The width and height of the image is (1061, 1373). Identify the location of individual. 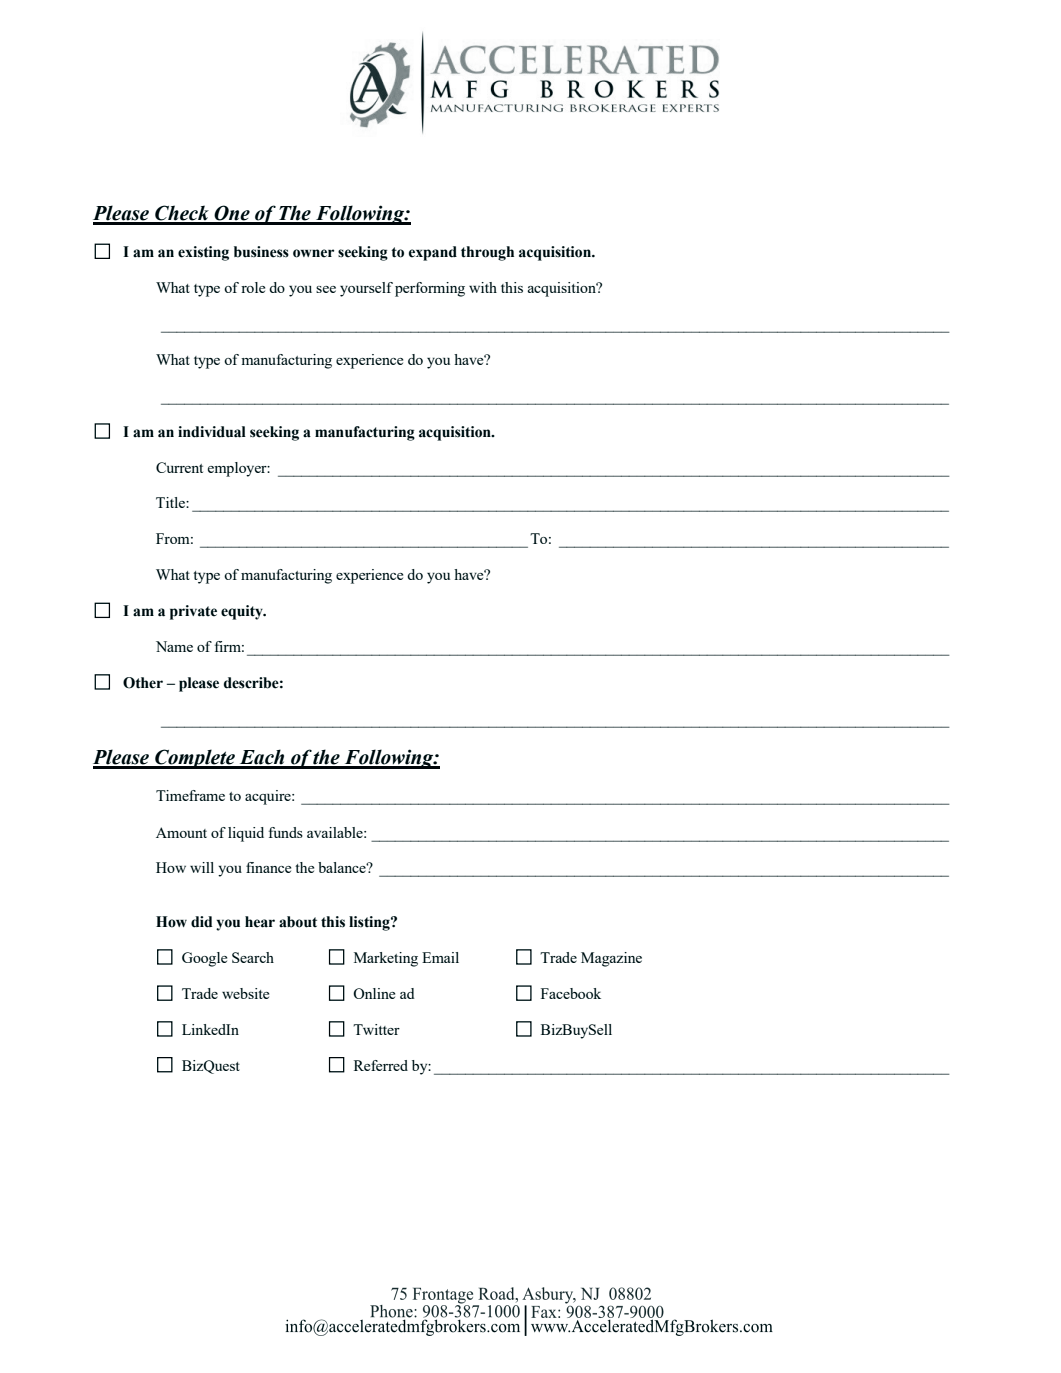
(212, 432).
